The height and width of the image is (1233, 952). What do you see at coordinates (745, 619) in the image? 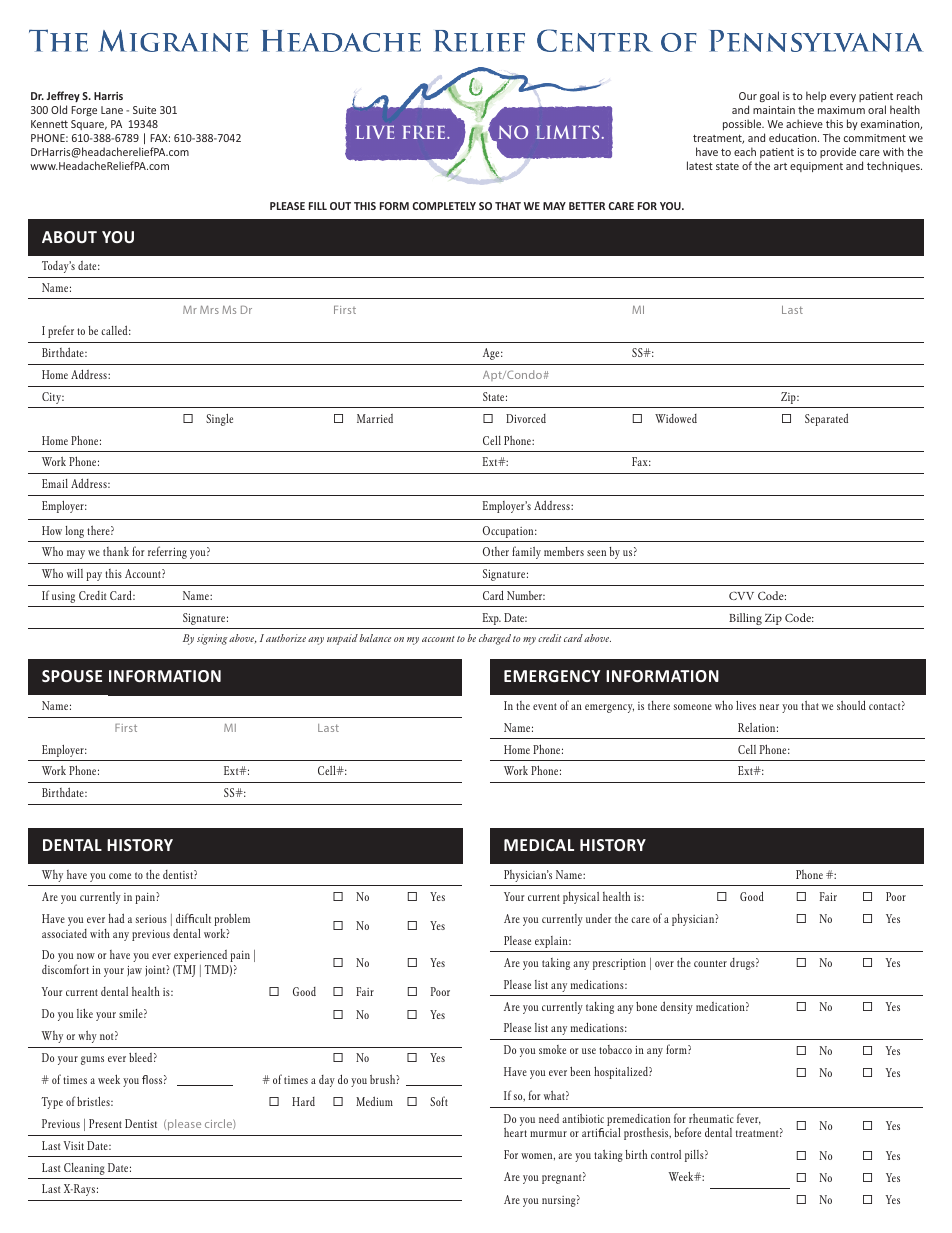
I see `Billing` at bounding box center [745, 619].
